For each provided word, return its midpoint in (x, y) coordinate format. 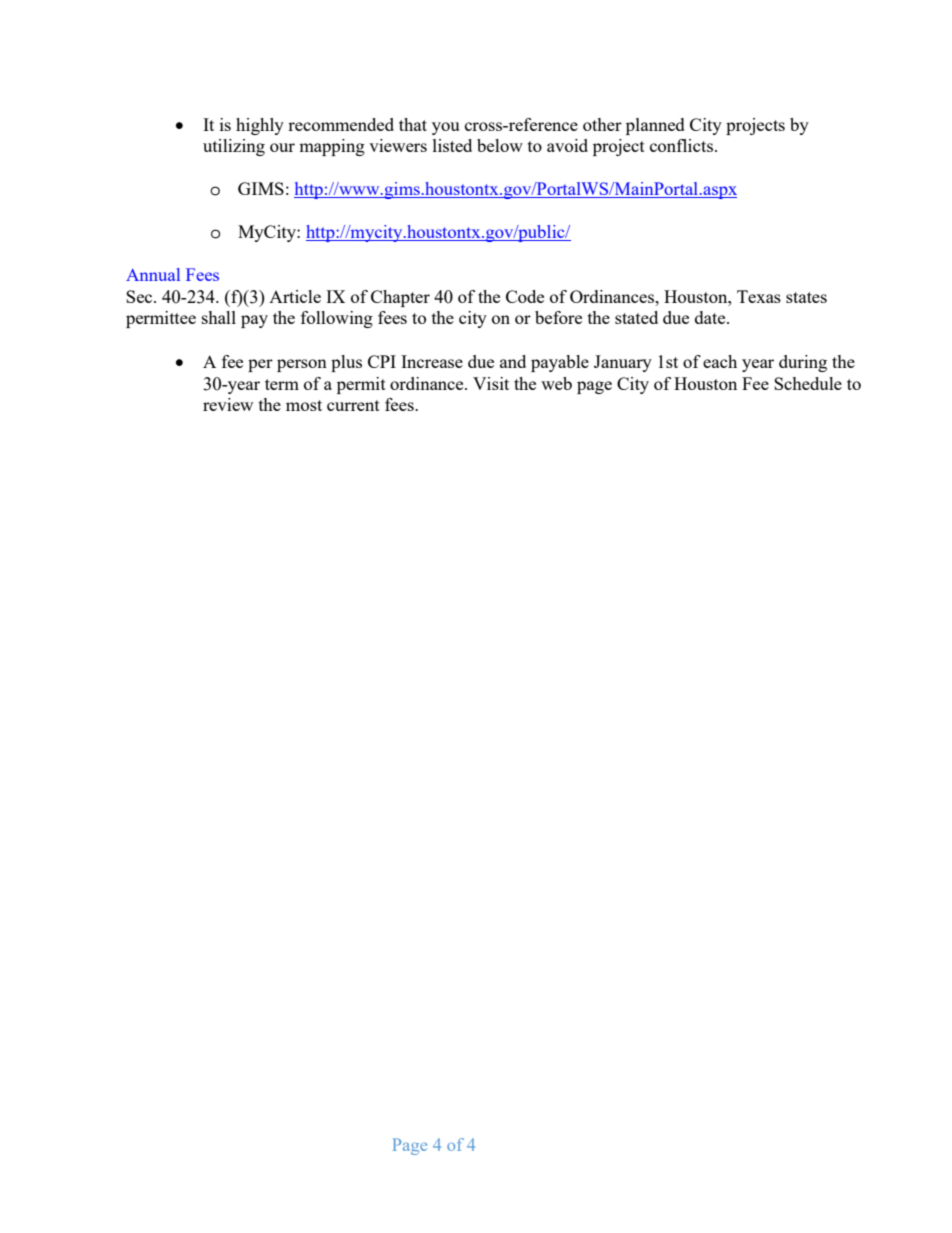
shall (219, 317)
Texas (759, 296)
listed (452, 145)
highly (260, 126)
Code (525, 296)
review (228, 404)
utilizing (234, 147)
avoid (567, 145)
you (445, 128)
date (711, 317)
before (558, 317)
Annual (153, 274)
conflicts (681, 145)
